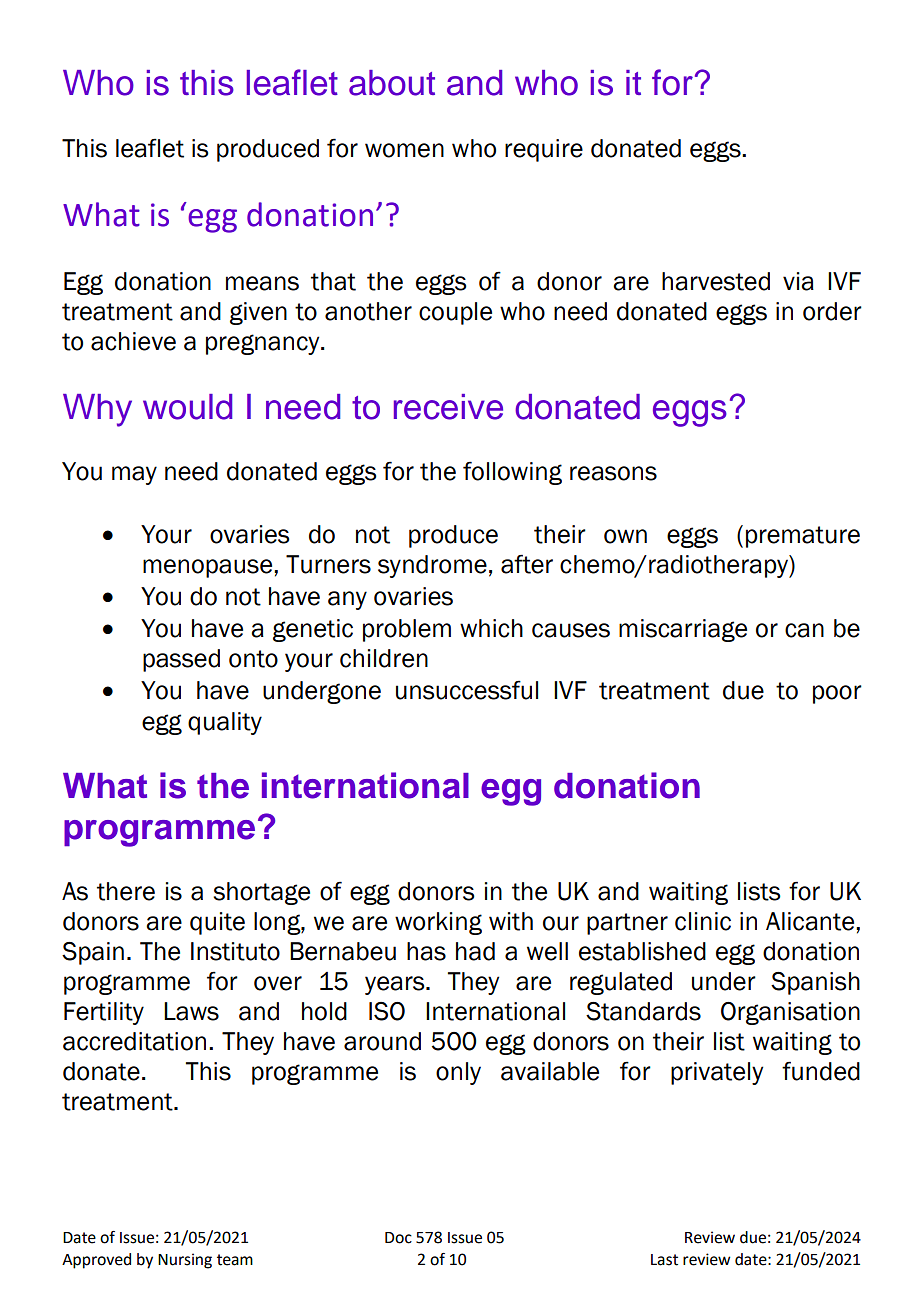 The width and height of the page is (924, 1311). What do you see at coordinates (398, 1238) in the page?
I see `Doc` at bounding box center [398, 1238].
